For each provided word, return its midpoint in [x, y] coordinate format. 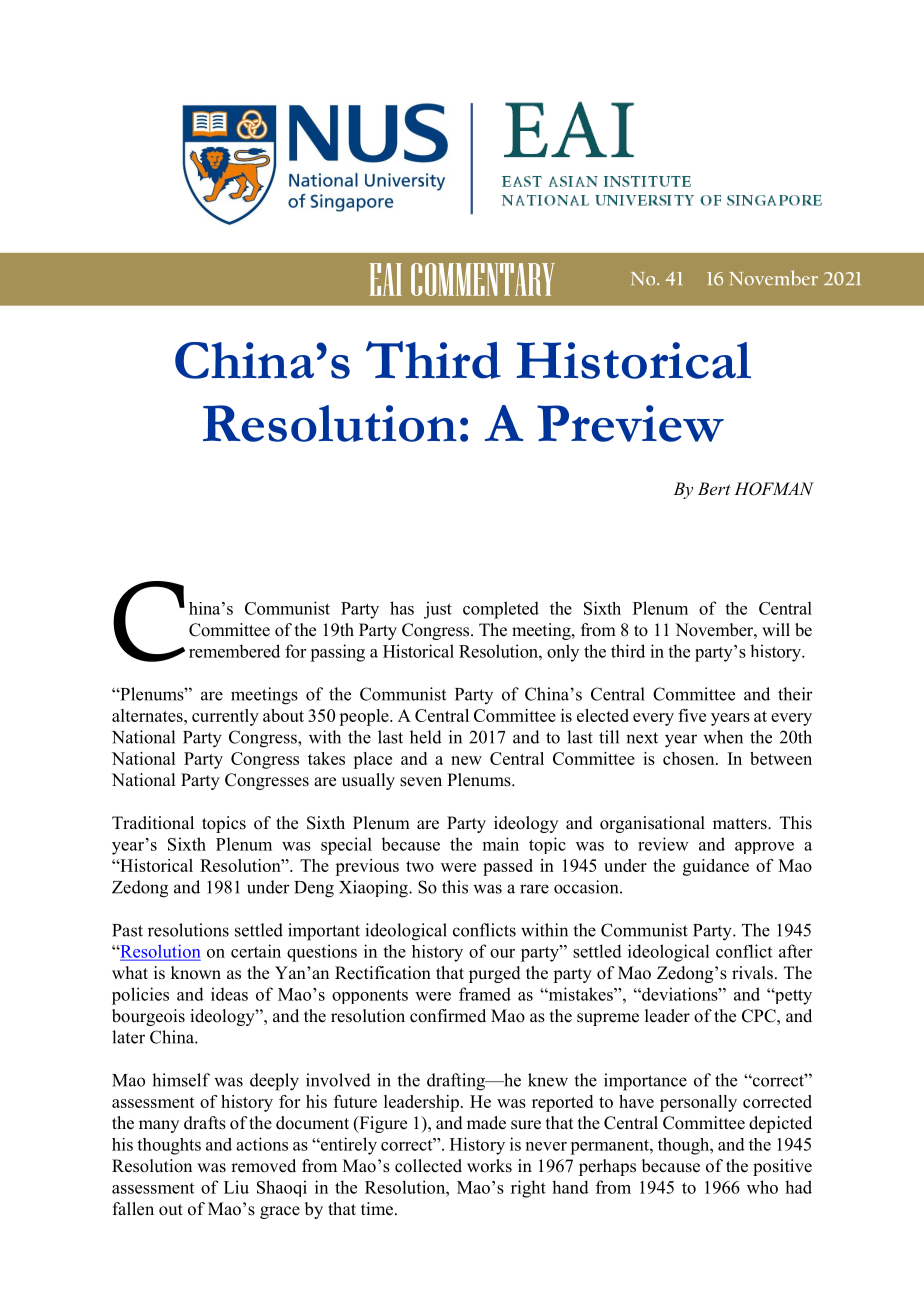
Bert [714, 488]
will [776, 629]
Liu [236, 1187]
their [795, 694]
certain [256, 951]
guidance [716, 867]
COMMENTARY [483, 279]
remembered [234, 651]
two [420, 866]
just [438, 610]
